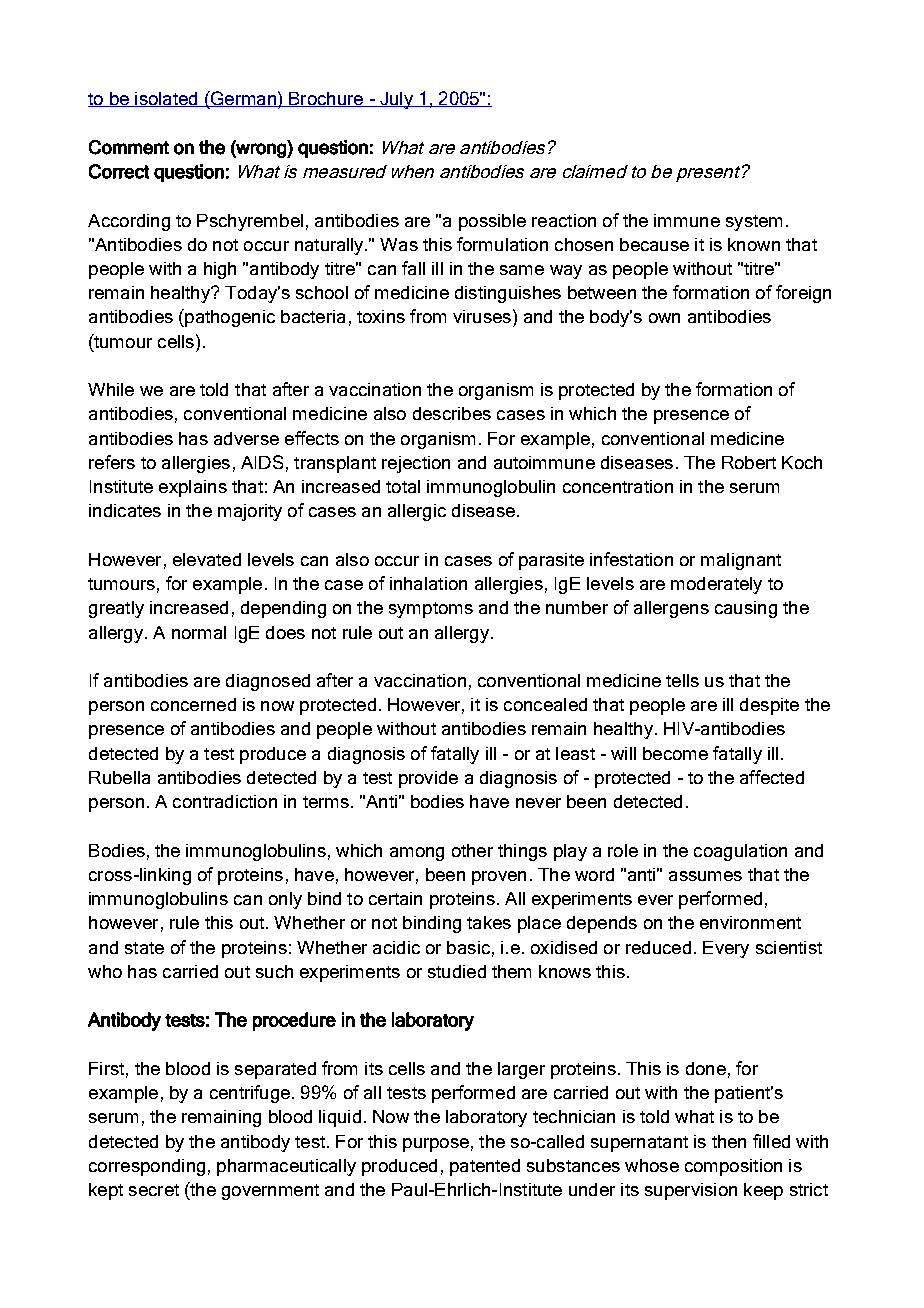 Image resolution: width=924 pixels, height=1308 pixels. Describe the element at coordinates (754, 223) in the document. I see `system` at that location.
